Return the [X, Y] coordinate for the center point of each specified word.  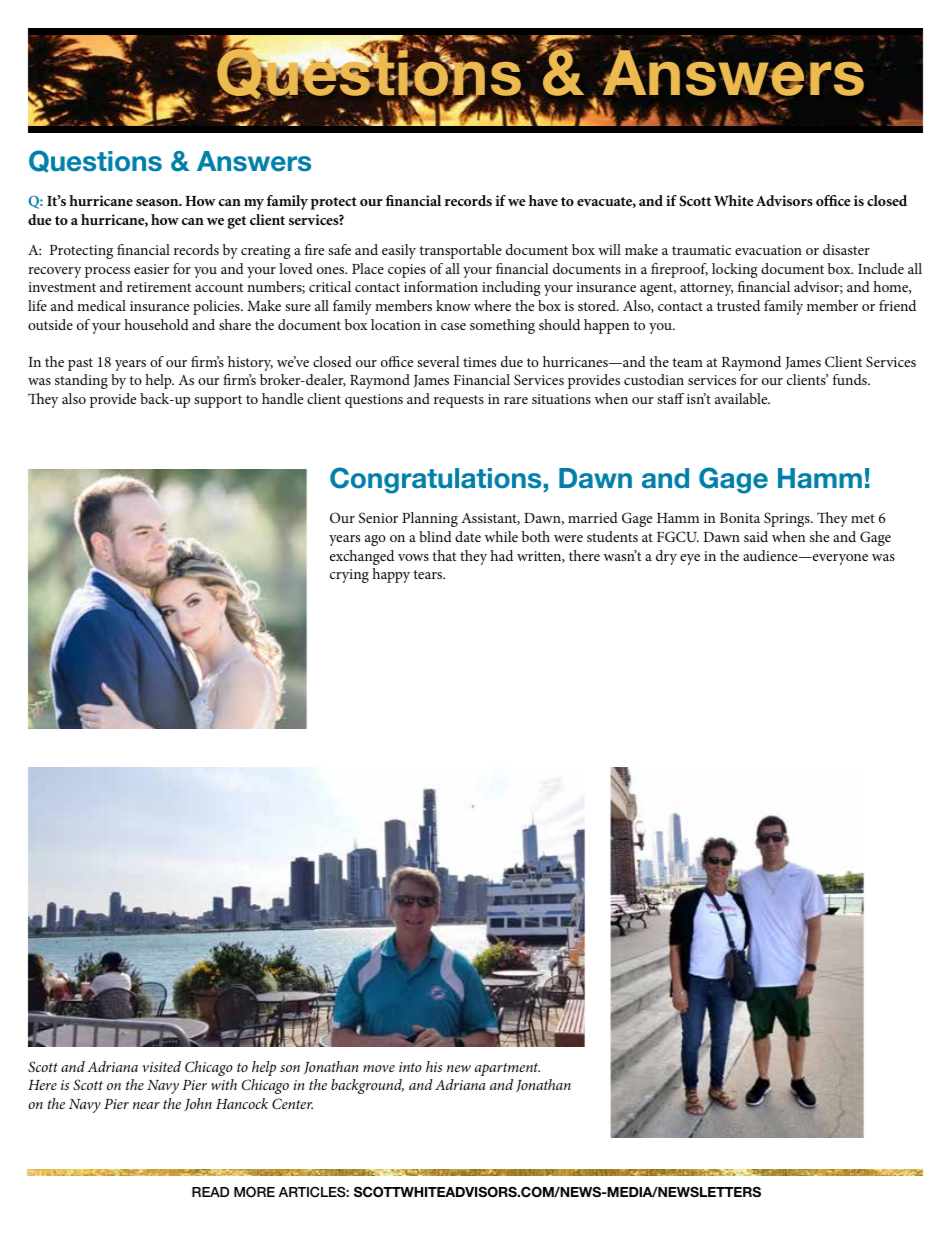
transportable [461, 251]
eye [690, 559]
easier [151, 269]
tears [429, 574]
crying [349, 576]
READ [210, 1192]
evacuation [768, 250]
